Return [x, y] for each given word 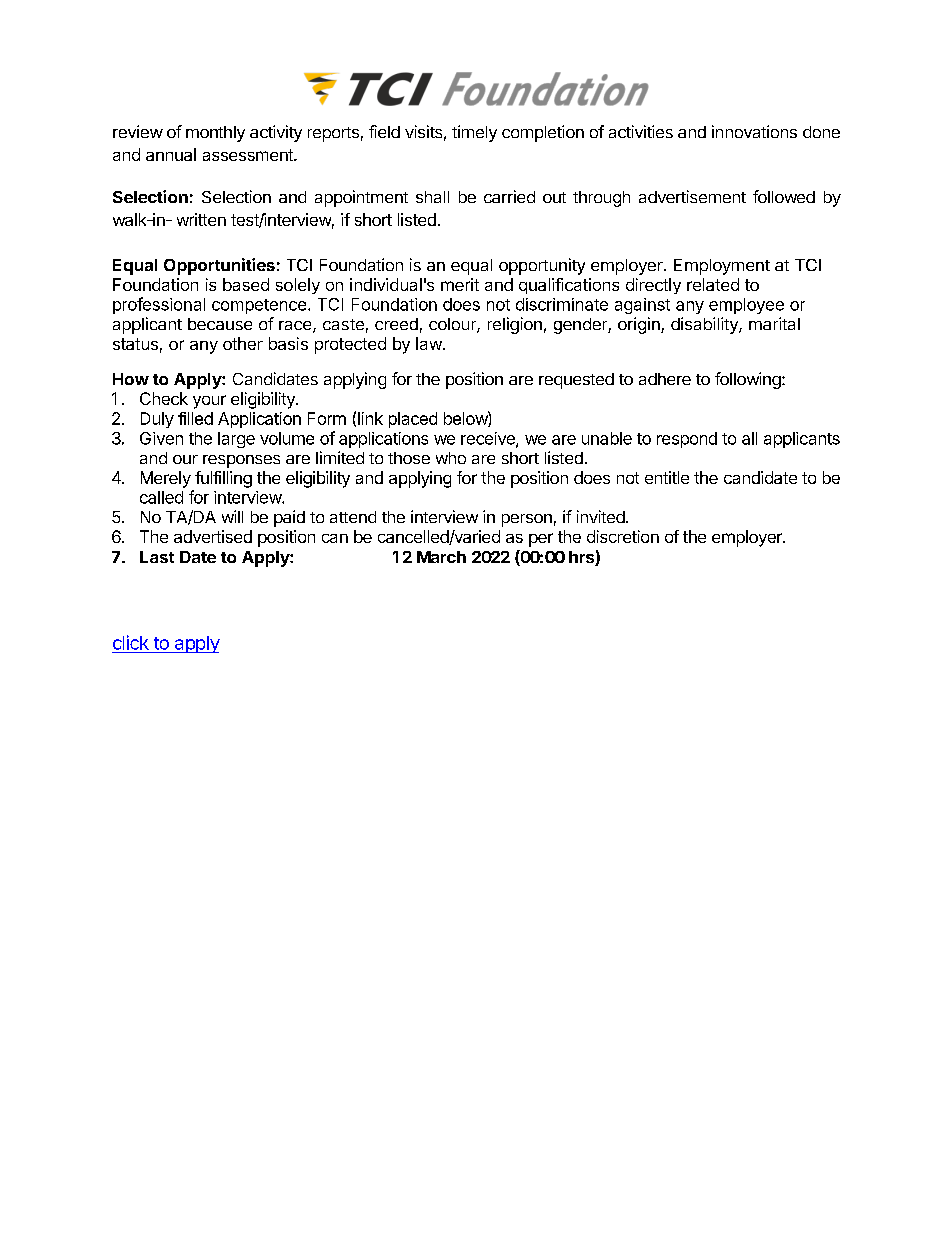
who [451, 458]
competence [259, 306]
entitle [667, 477]
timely [474, 133]
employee [746, 306]
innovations [754, 131]
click [131, 642]
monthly [215, 134]
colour [453, 325]
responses [241, 461]
